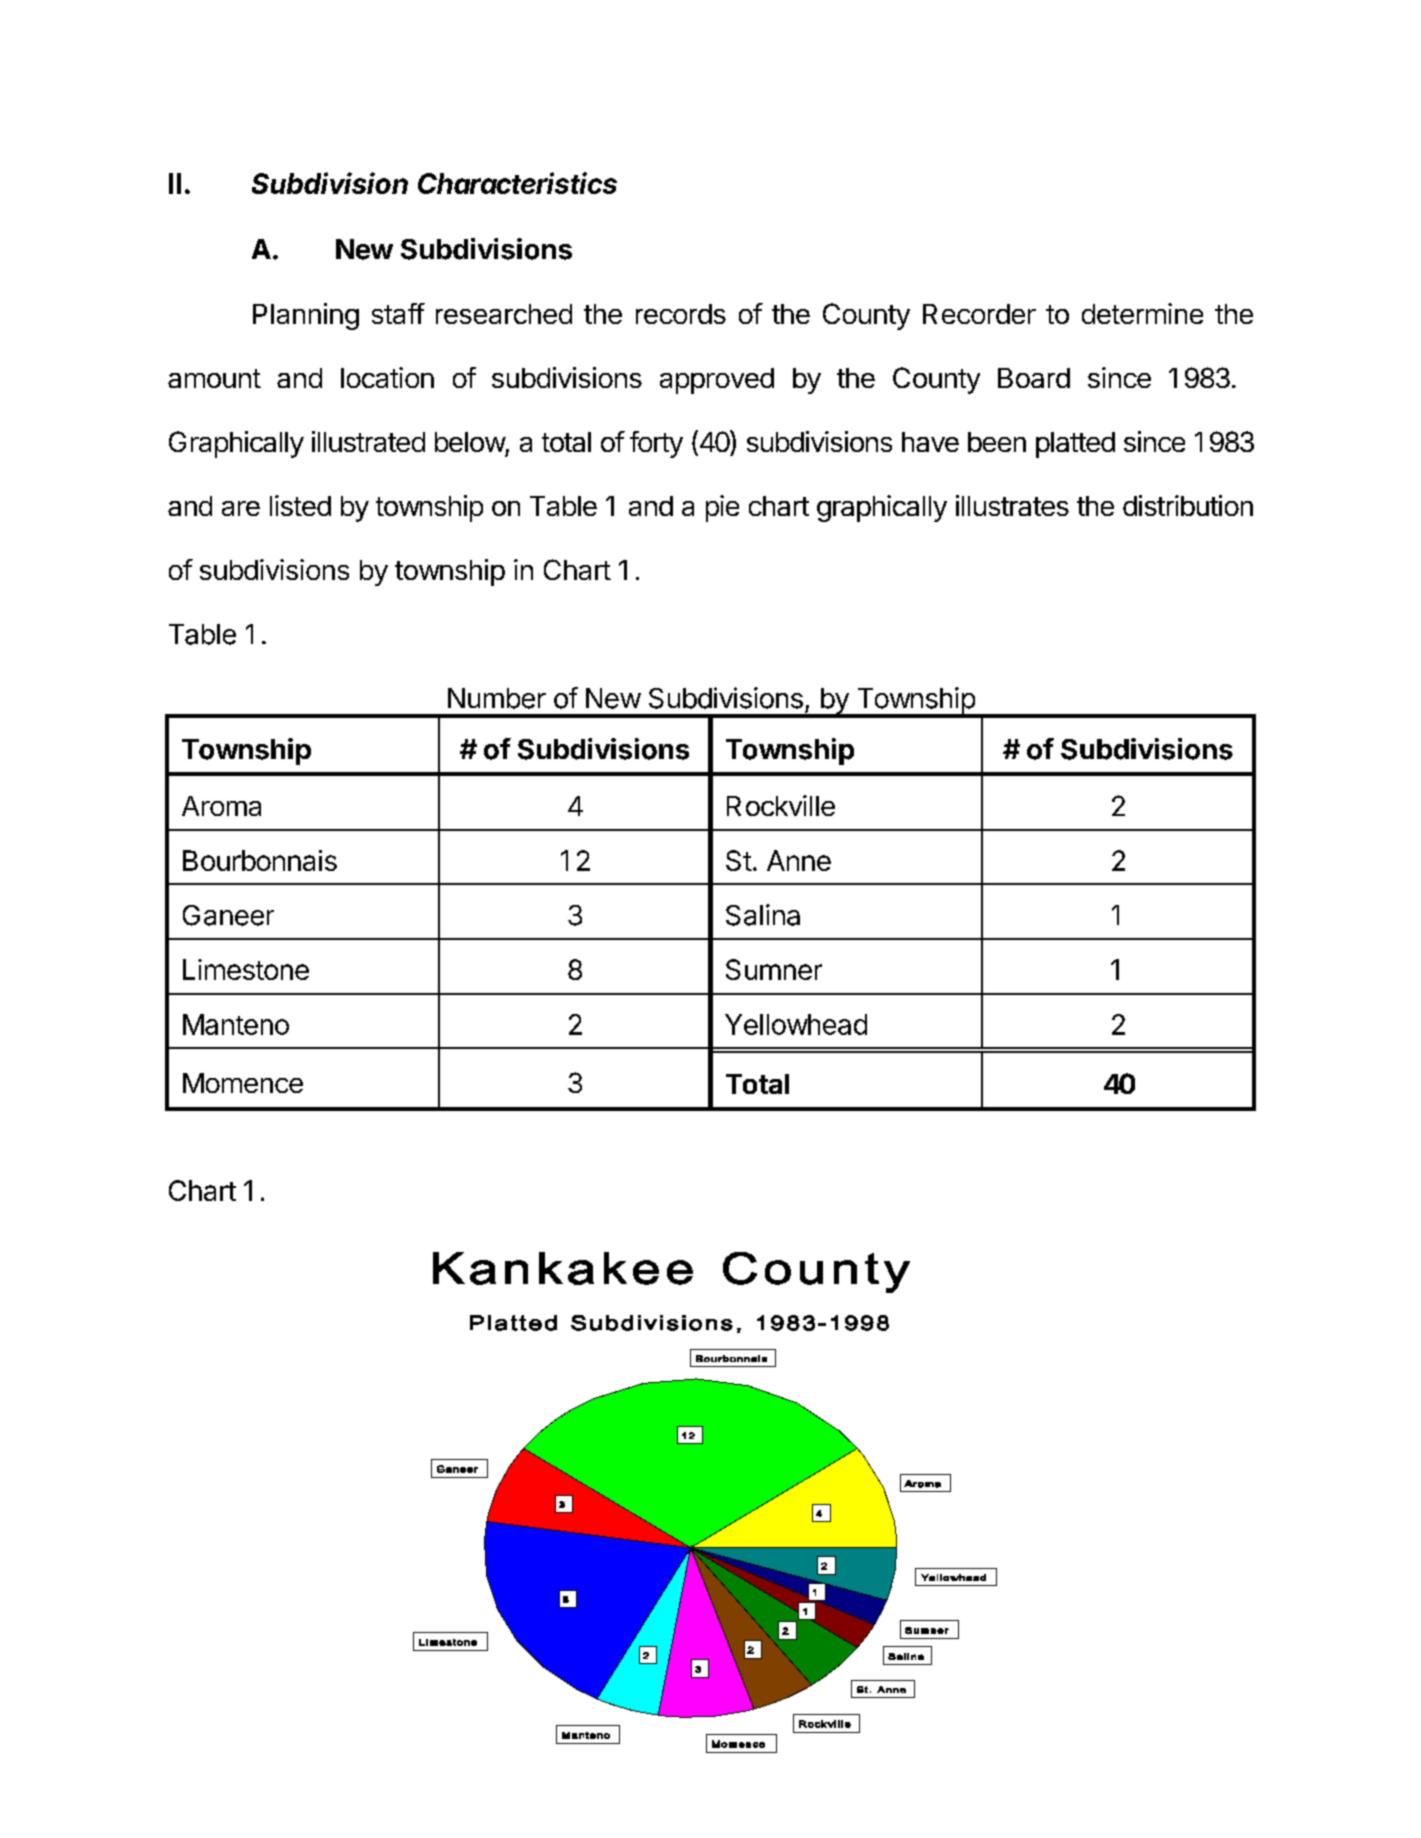 The height and width of the page is (1838, 1421). I want to click on records, so click(681, 314).
